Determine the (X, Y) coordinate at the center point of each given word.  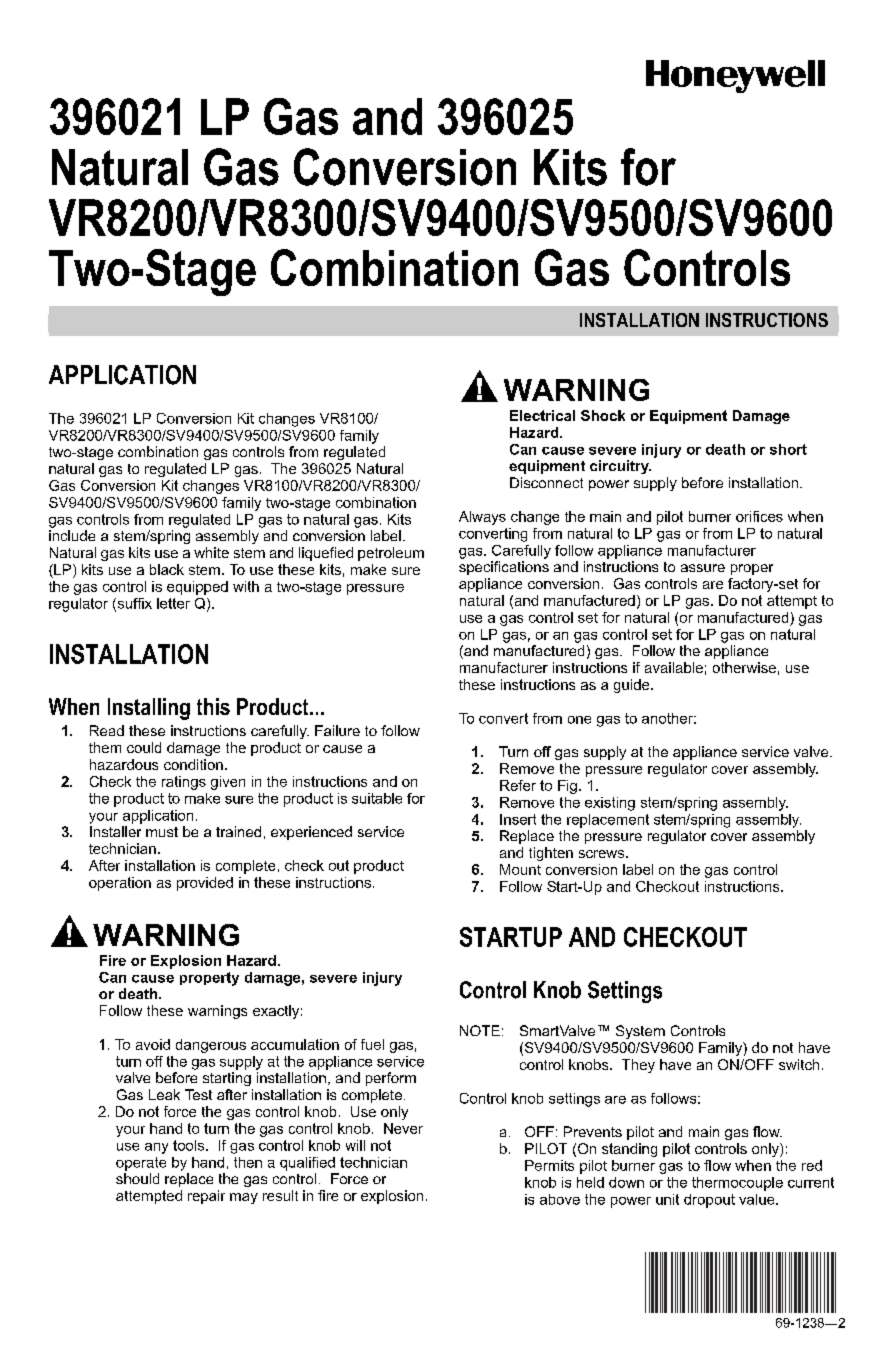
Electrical (542, 415)
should (137, 1178)
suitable (377, 798)
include (72, 535)
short (788, 449)
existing (610, 804)
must (162, 832)
